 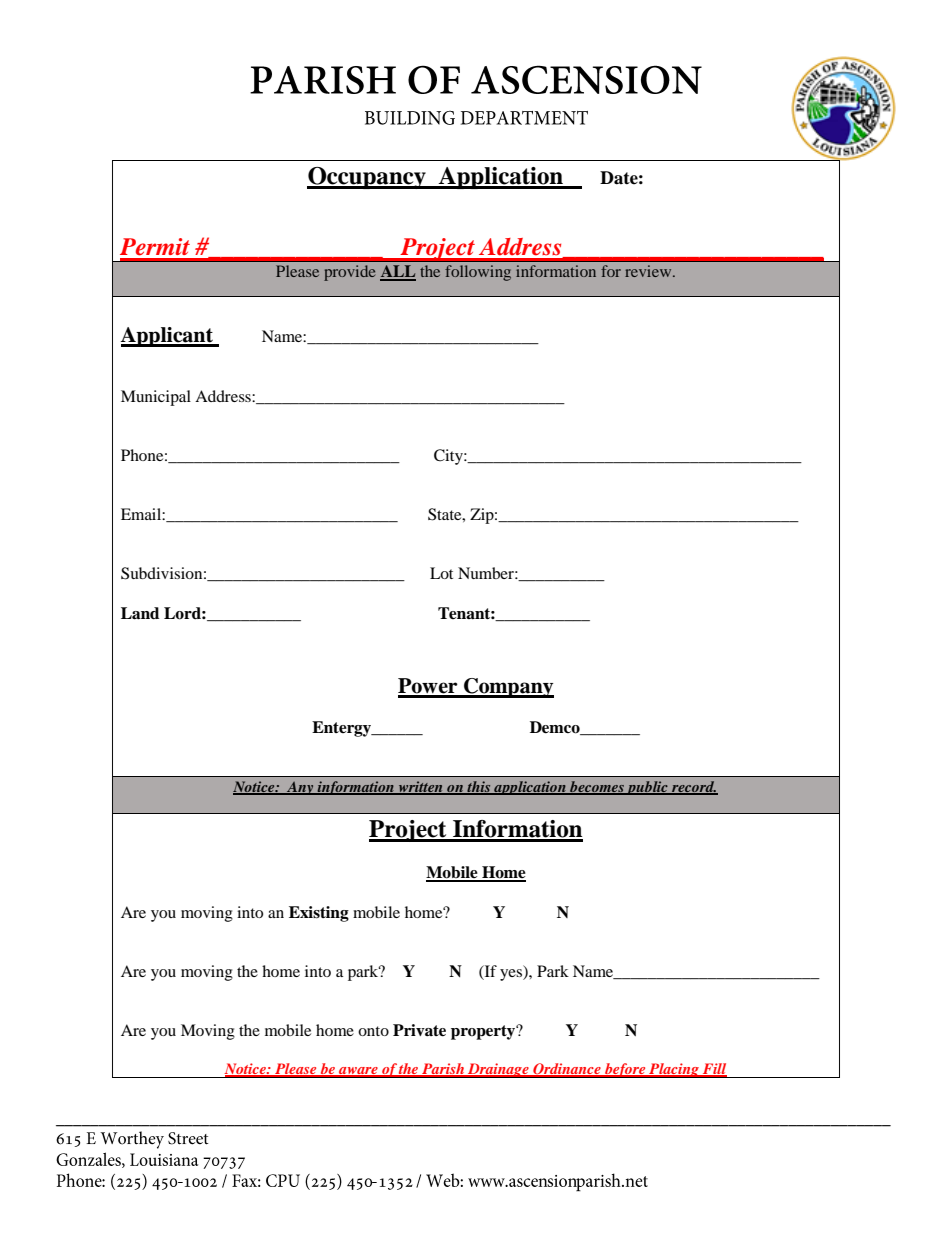 What do you see at coordinates (140, 613) in the document?
I see `Land` at bounding box center [140, 613].
